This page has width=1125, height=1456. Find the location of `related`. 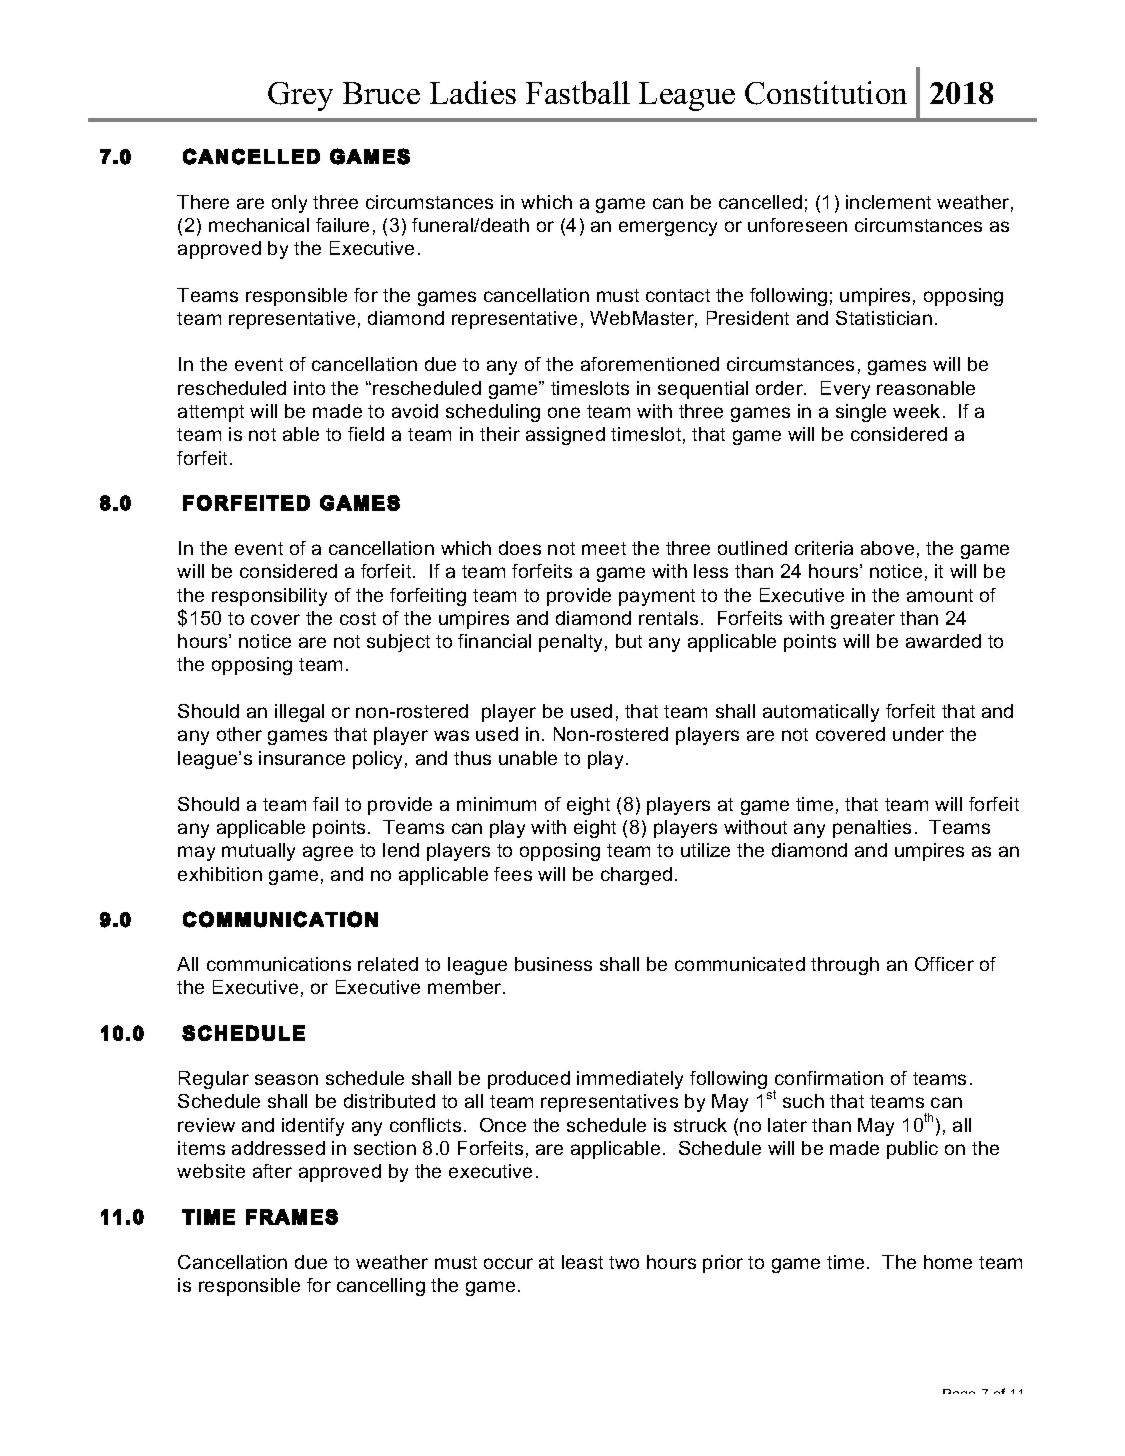

related is located at coordinates (388, 964).
